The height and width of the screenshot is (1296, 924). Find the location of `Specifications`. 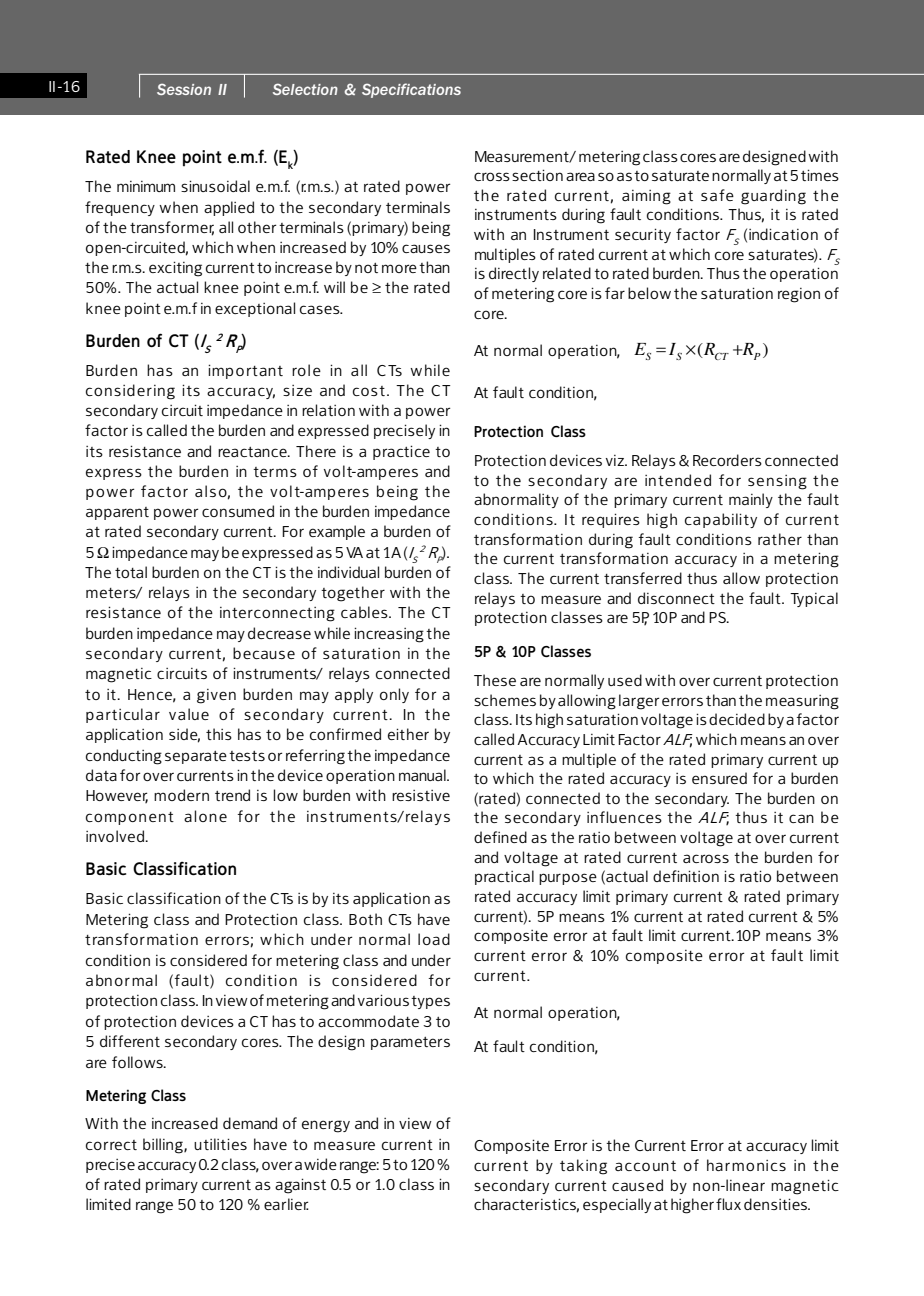

Specifications is located at coordinates (411, 90).
